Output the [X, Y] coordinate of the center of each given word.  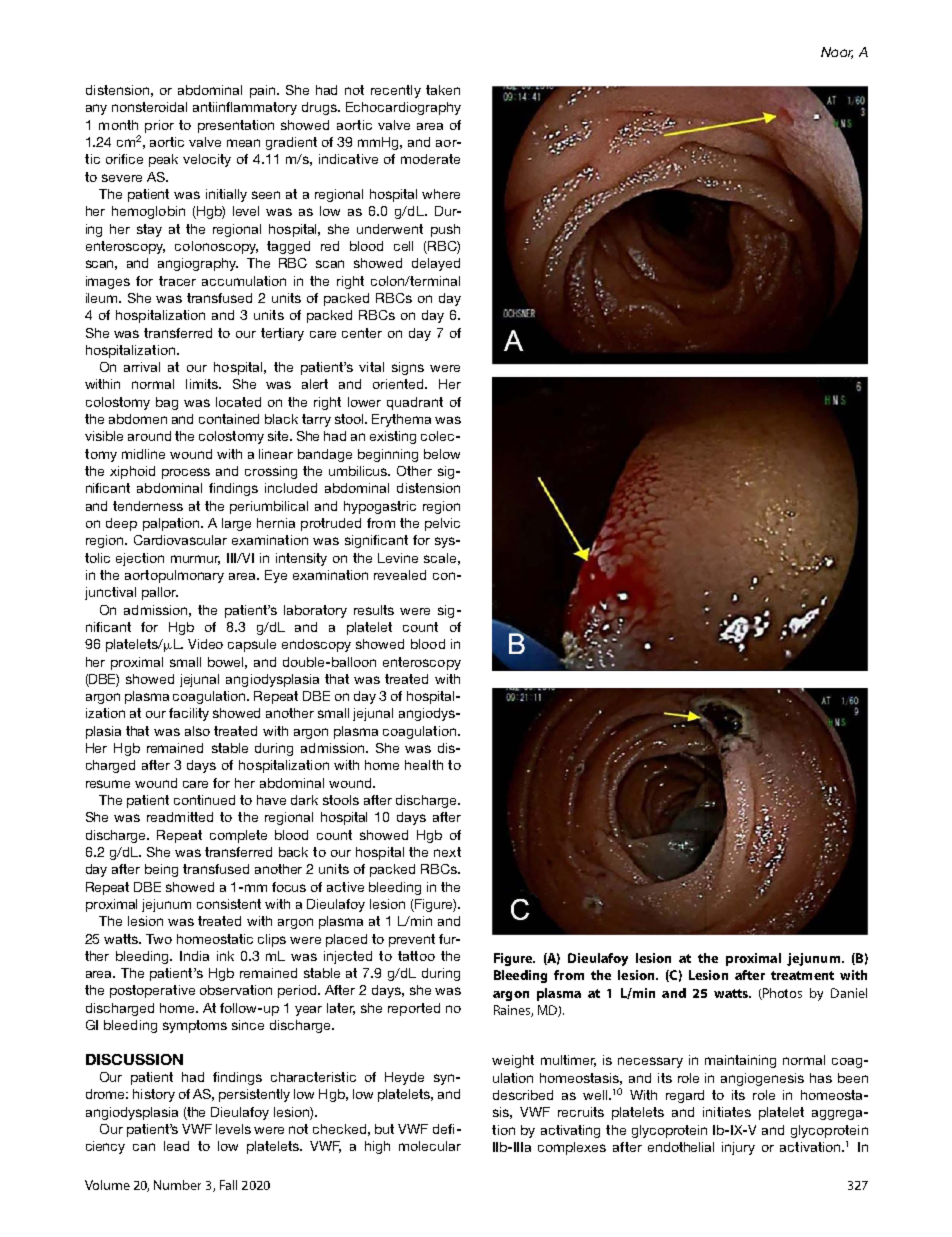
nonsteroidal [149, 107]
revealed [400, 575]
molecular [430, 1146]
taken [443, 90]
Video [205, 644]
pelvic [442, 524]
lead [176, 1146]
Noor [837, 53]
